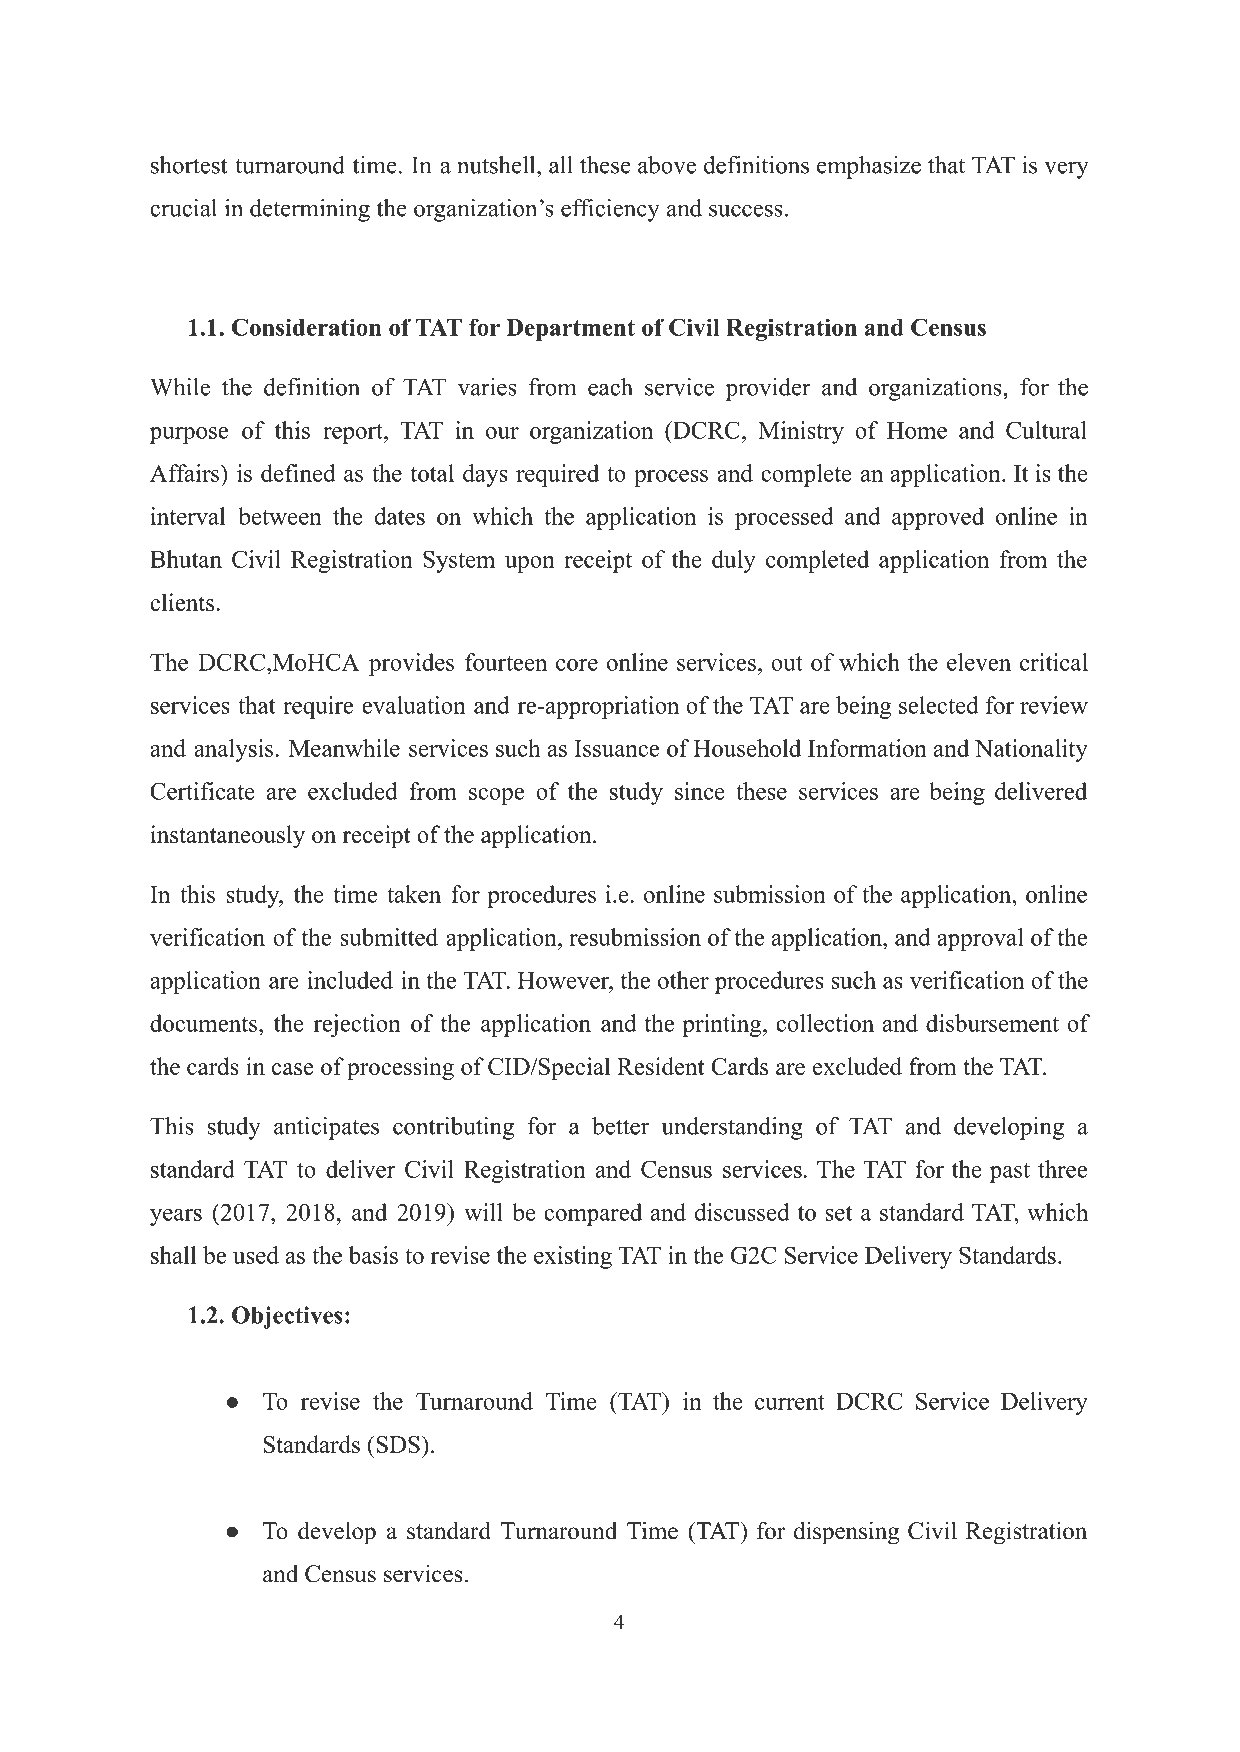 This screenshot has height=1752, width=1240. I want to click on efficiency, so click(610, 210).
